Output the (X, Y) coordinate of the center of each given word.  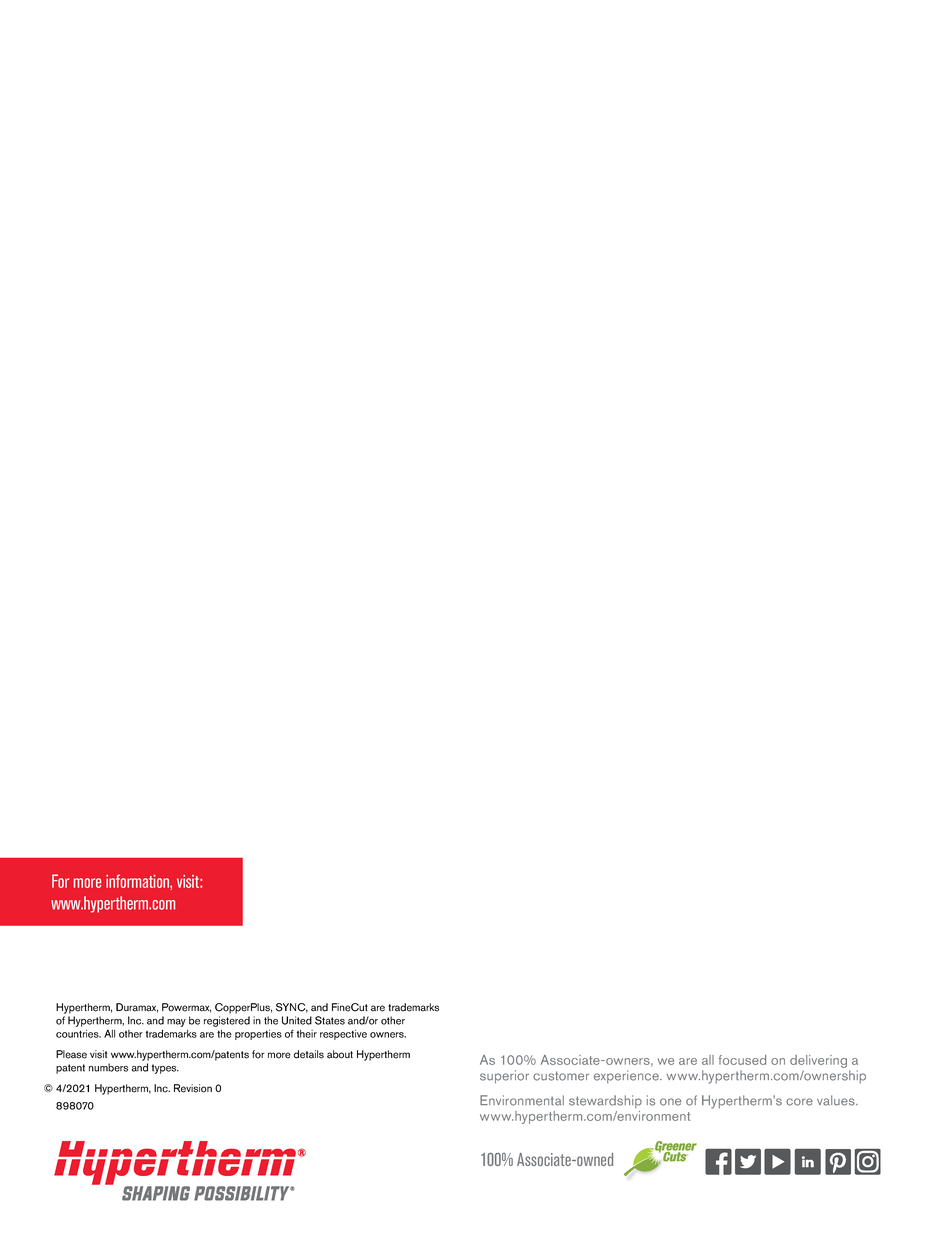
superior (504, 1077)
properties (258, 1034)
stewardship (605, 1102)
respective (343, 1034)
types (165, 1069)
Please (71, 1054)
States (330, 1020)
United (297, 1020)
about (340, 1054)
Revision (193, 1088)
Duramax (137, 1008)
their (307, 1034)
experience (627, 1077)
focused (742, 1060)
